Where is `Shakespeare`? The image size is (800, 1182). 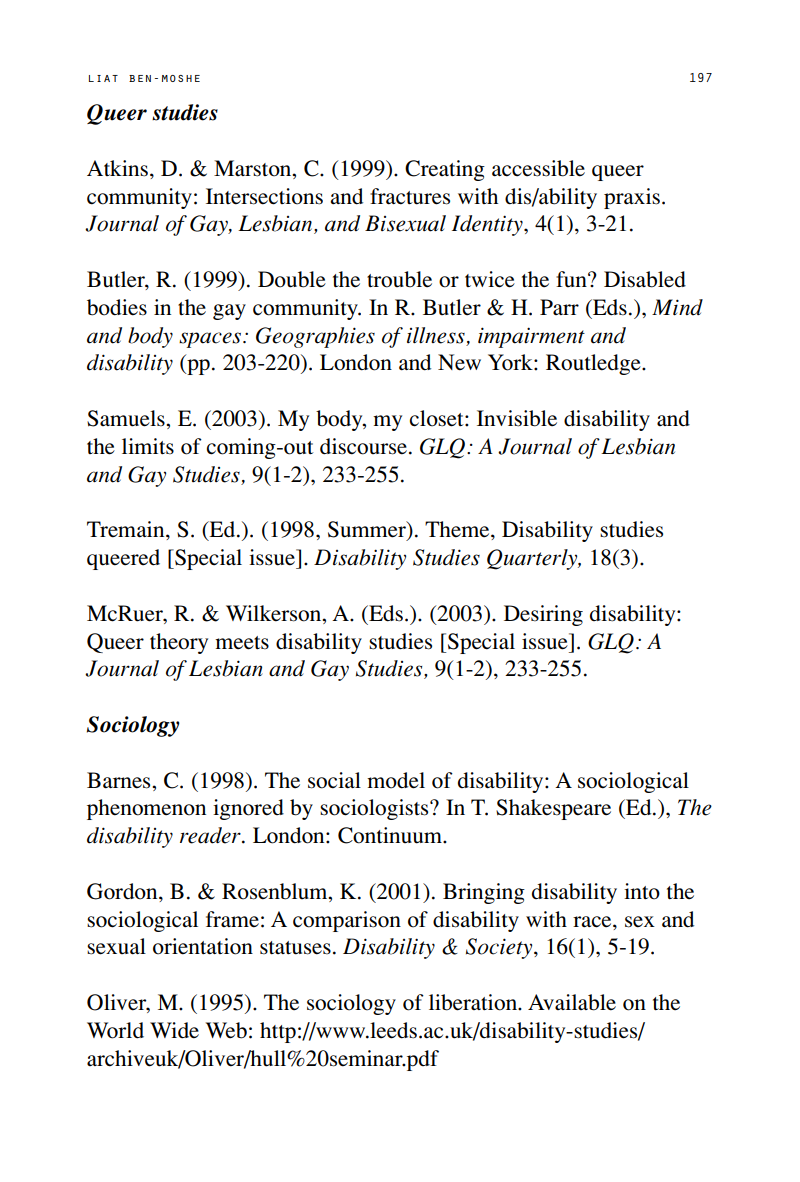
Shakespeare is located at coordinates (553, 809).
